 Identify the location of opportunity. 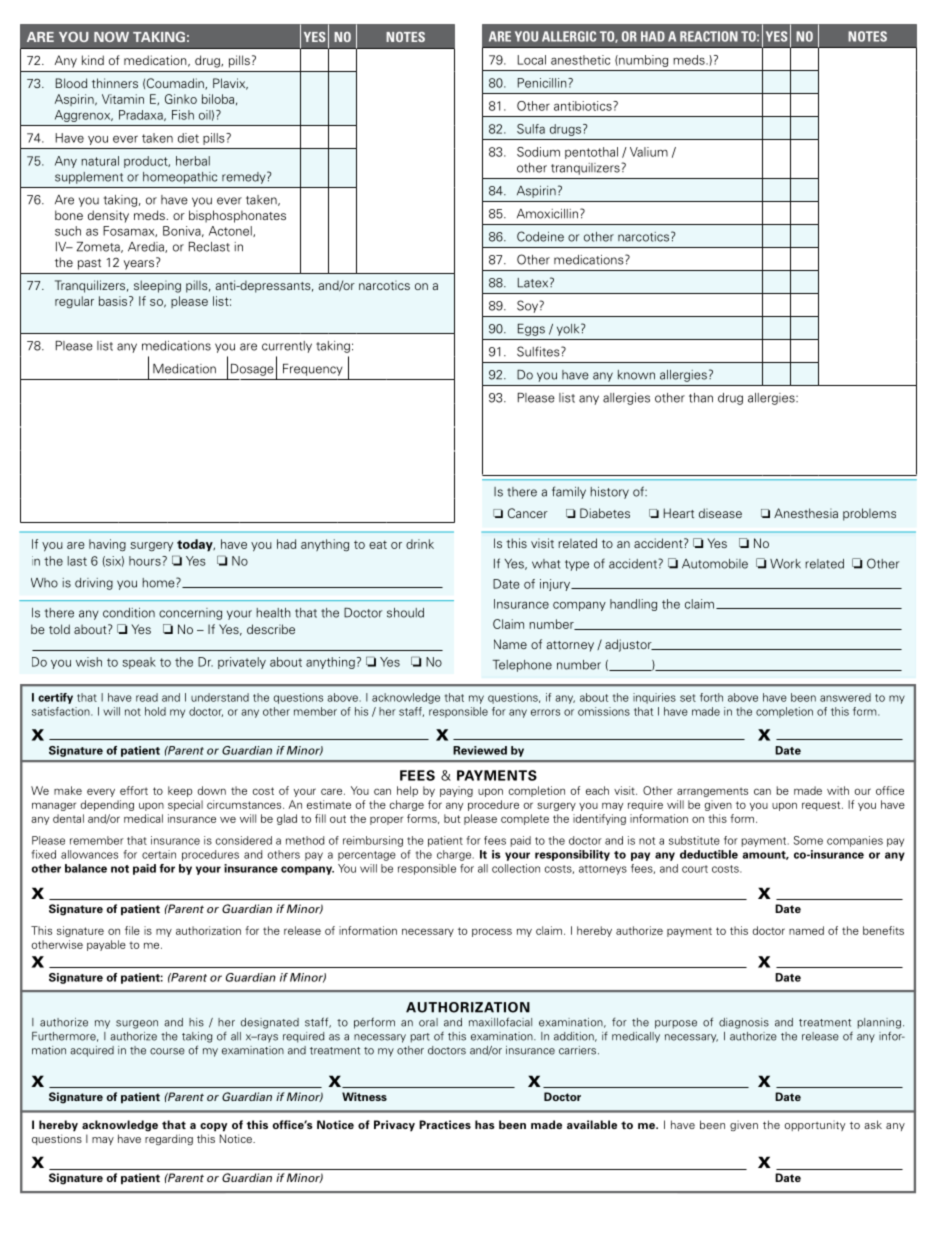
(815, 1126).
